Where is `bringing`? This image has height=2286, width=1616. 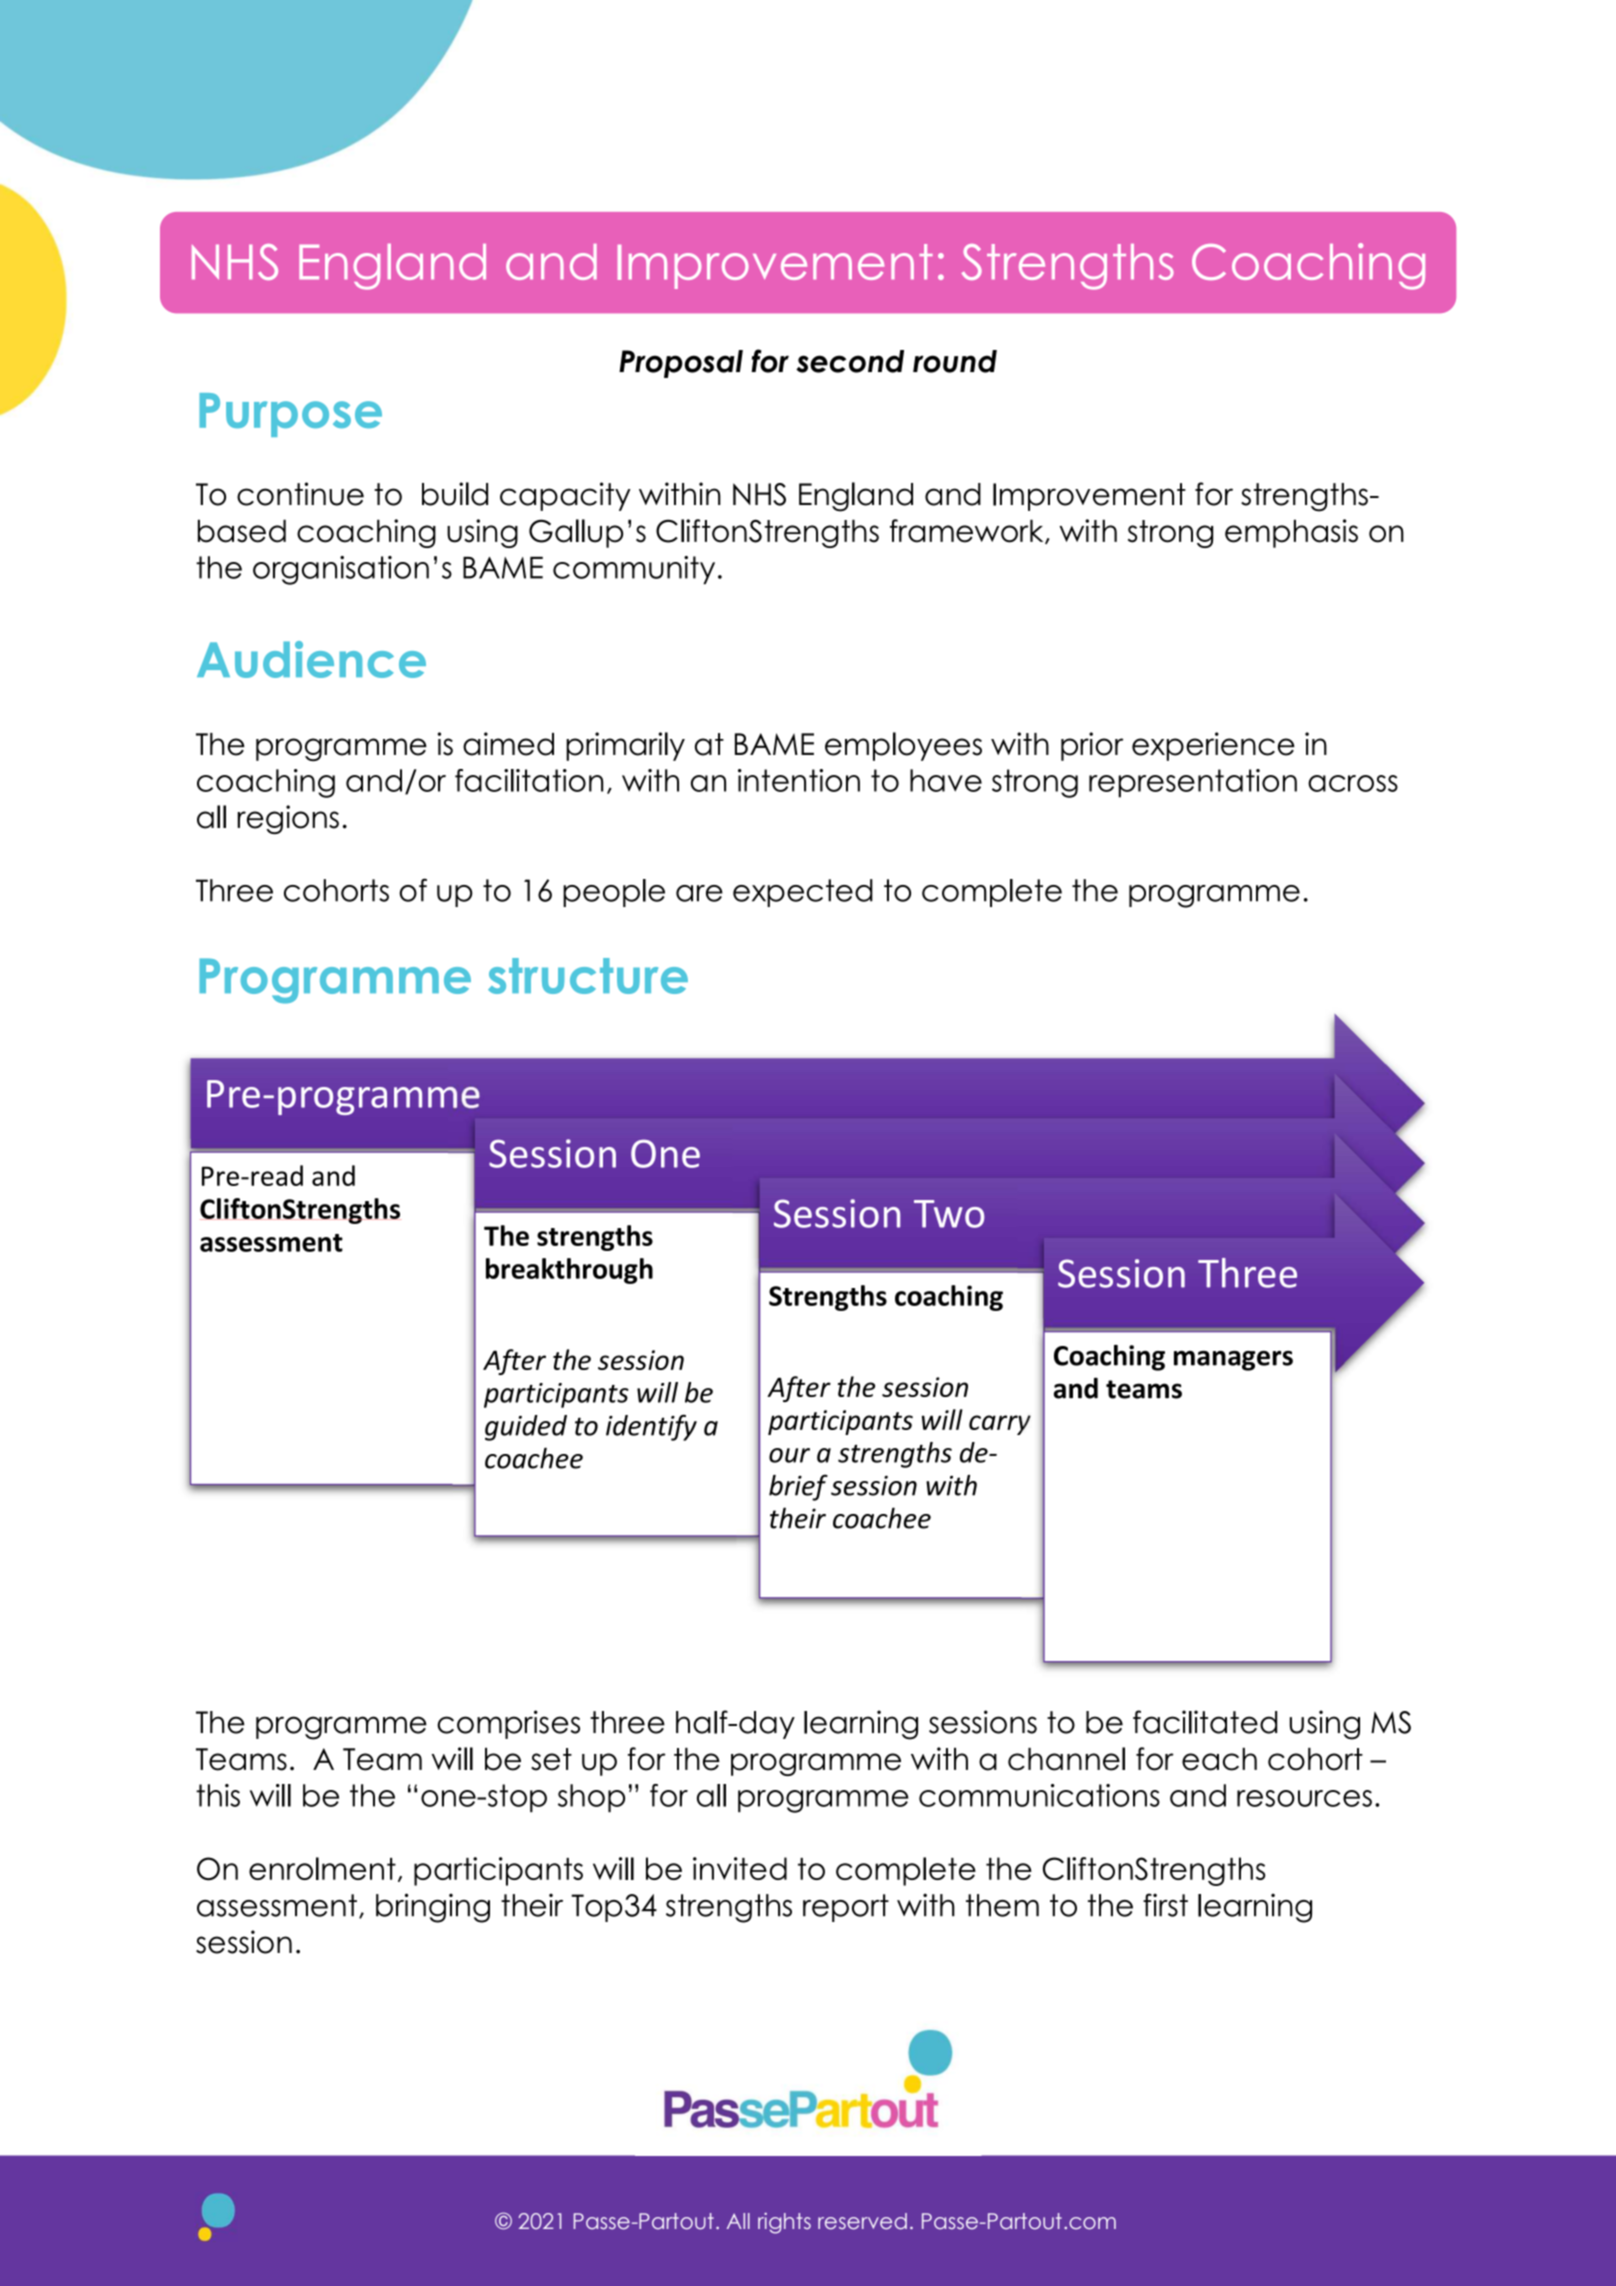
bringing is located at coordinates (433, 1908).
